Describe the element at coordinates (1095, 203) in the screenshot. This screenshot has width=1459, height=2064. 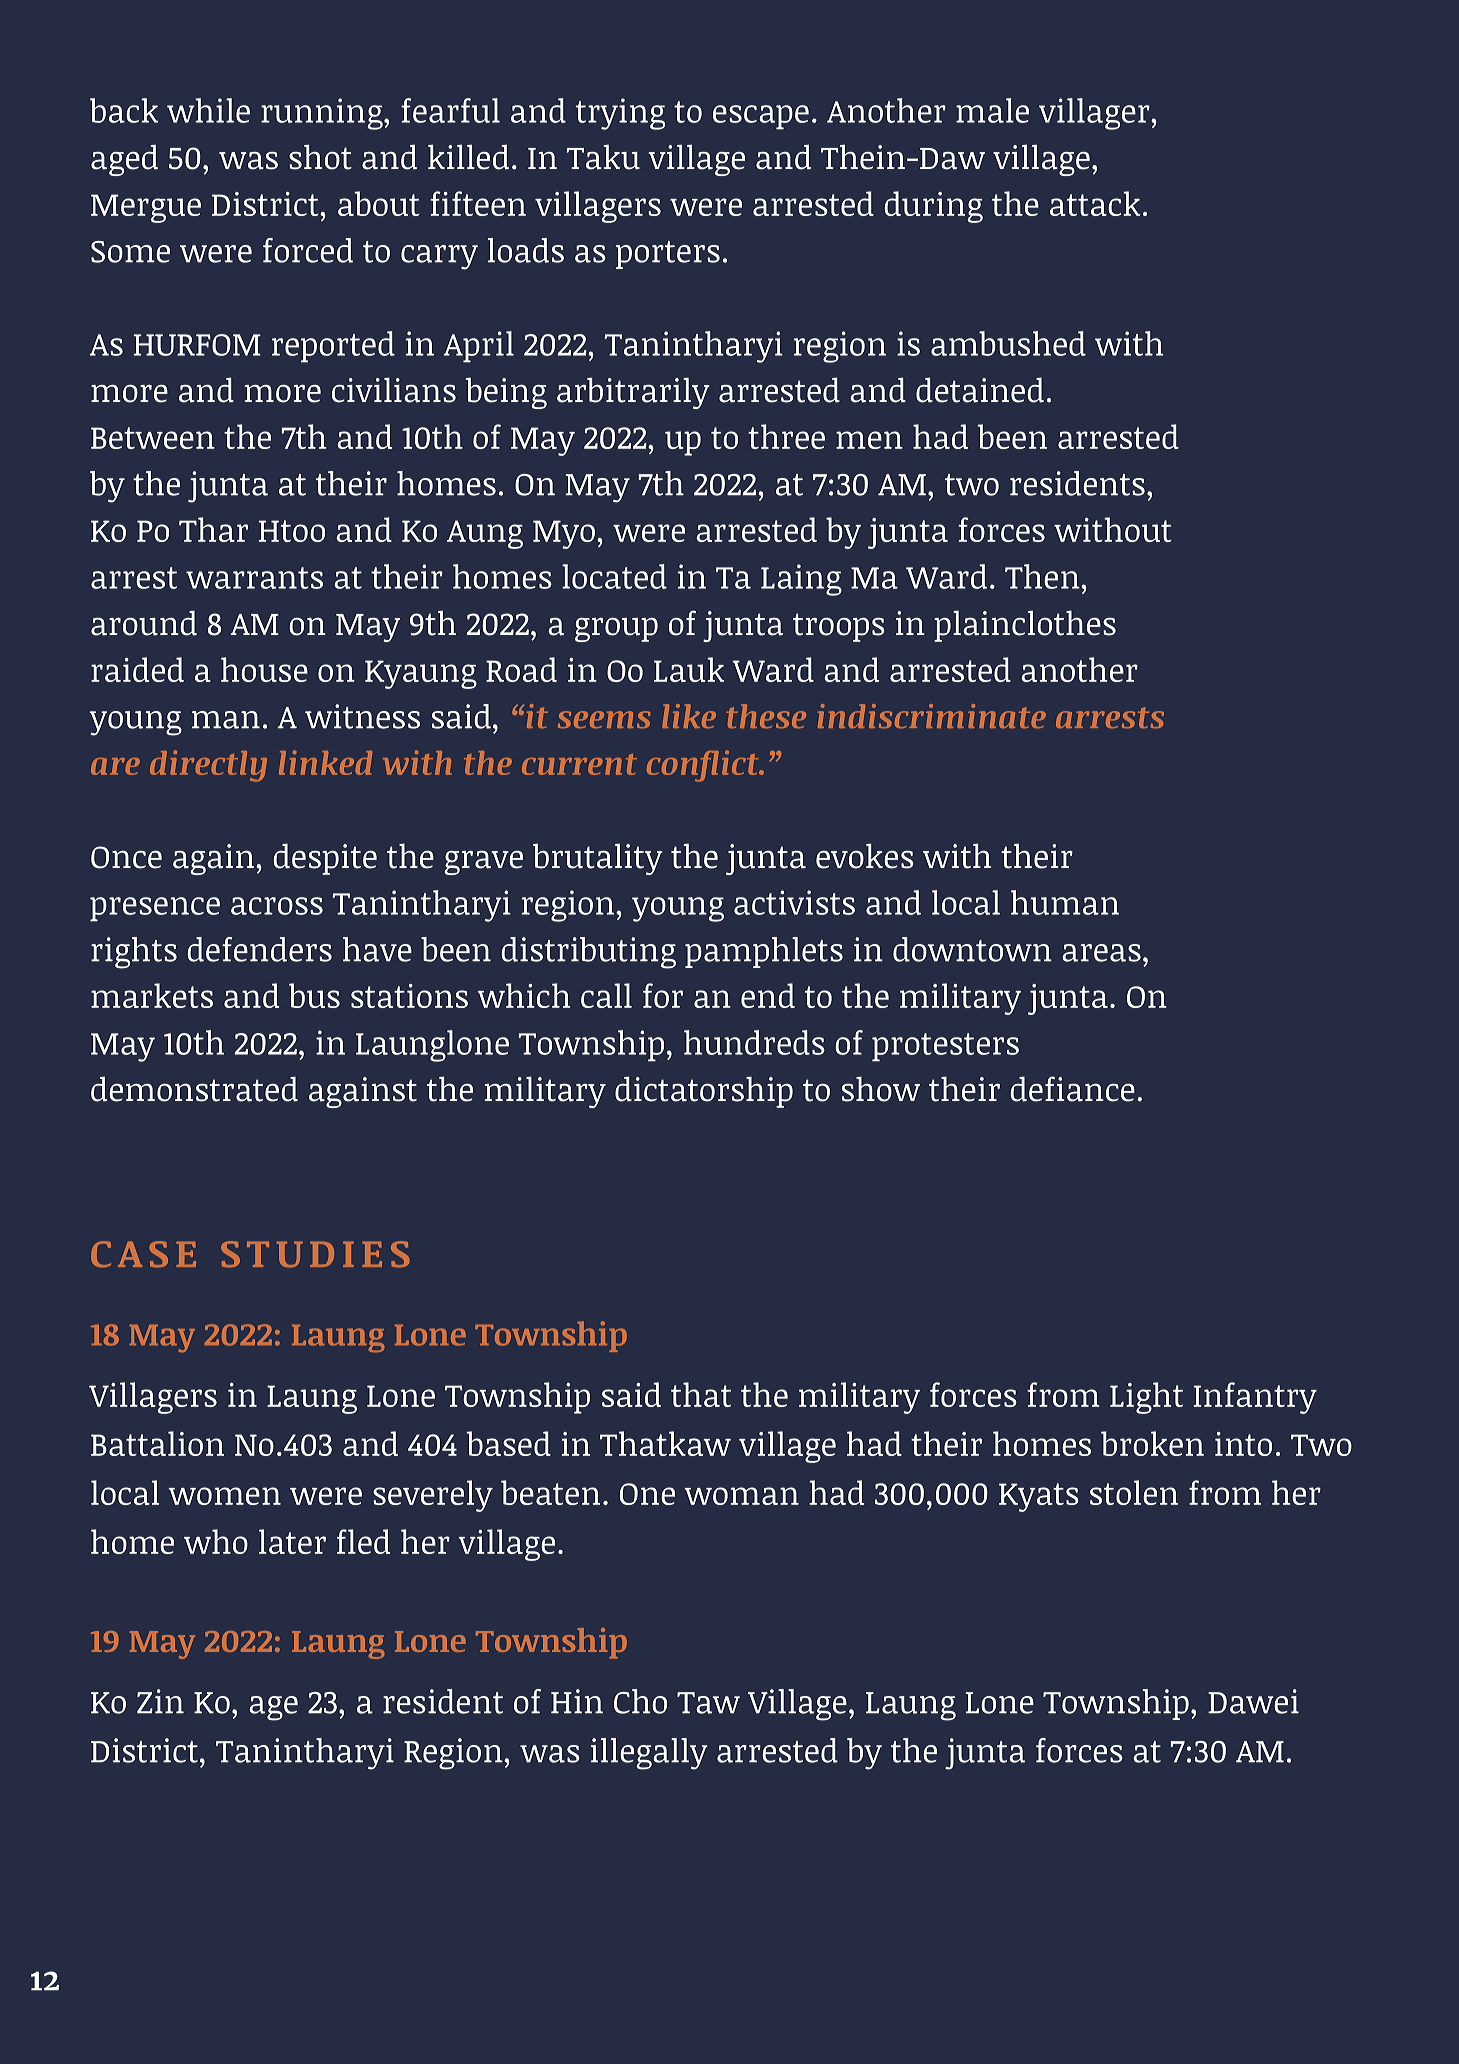
I see `attack` at that location.
